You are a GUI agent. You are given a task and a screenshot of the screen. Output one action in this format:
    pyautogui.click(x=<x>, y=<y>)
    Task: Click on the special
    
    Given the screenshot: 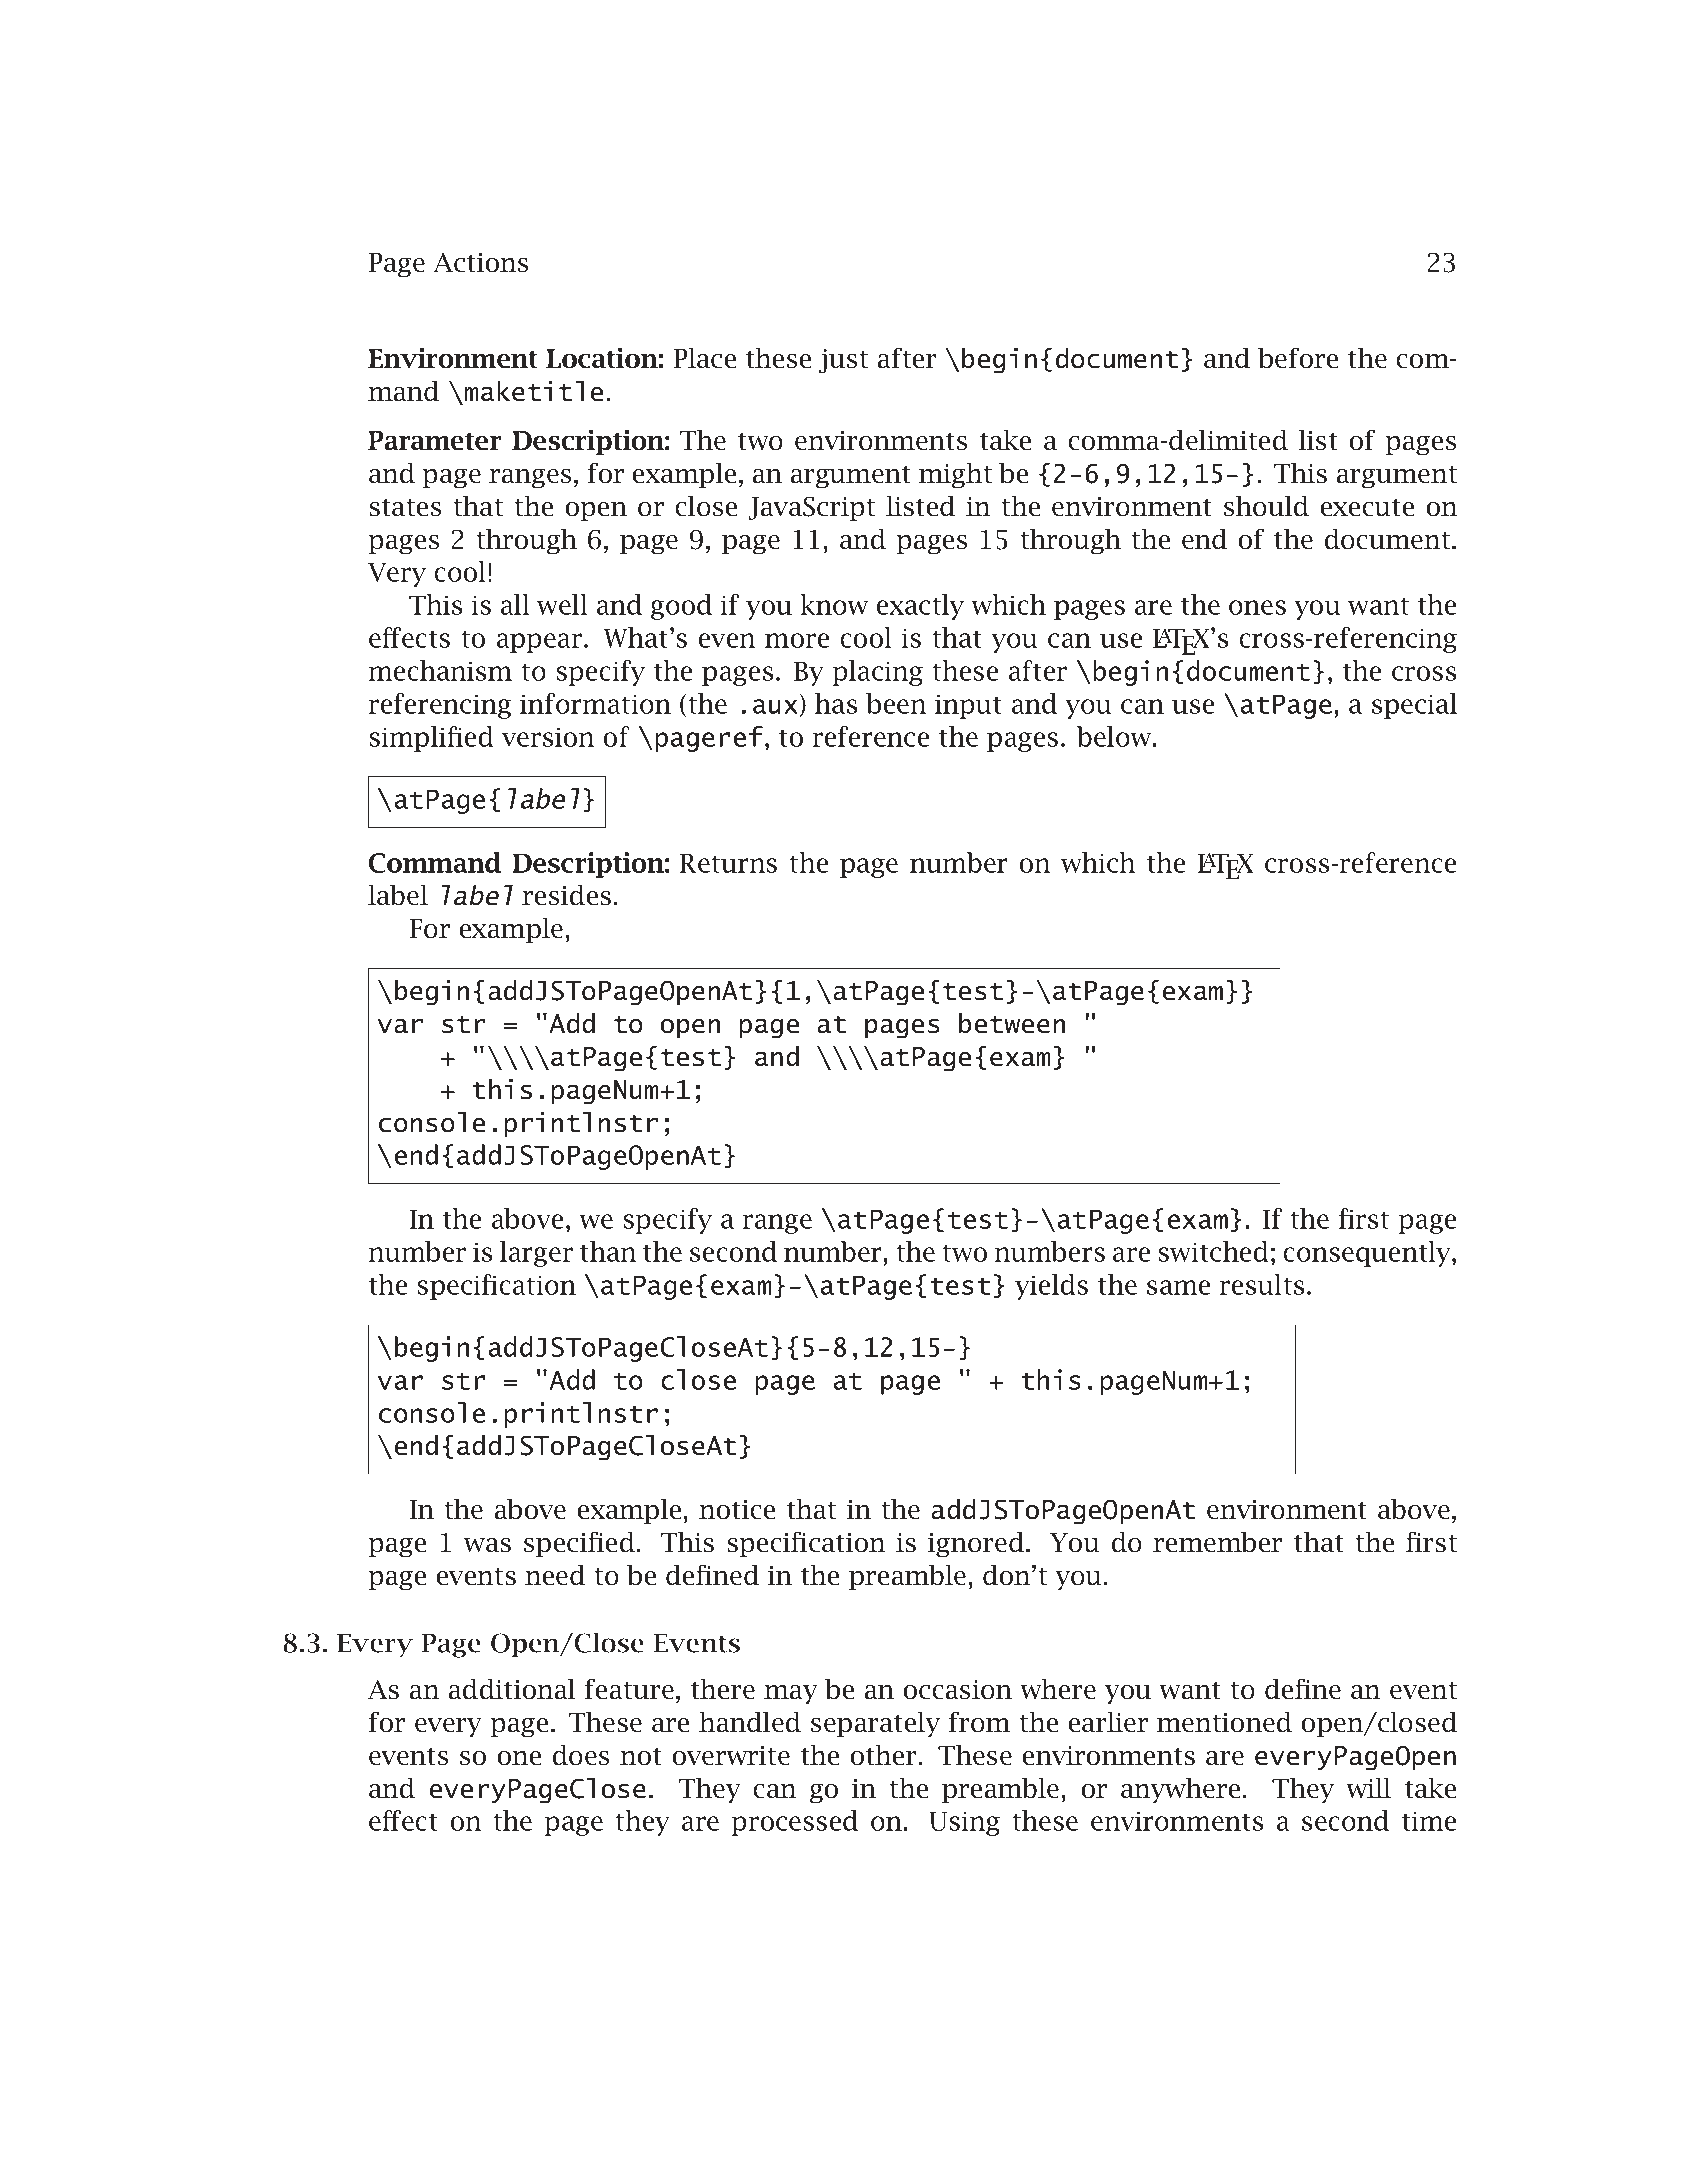 What is the action you would take?
    pyautogui.click(x=1414, y=706)
